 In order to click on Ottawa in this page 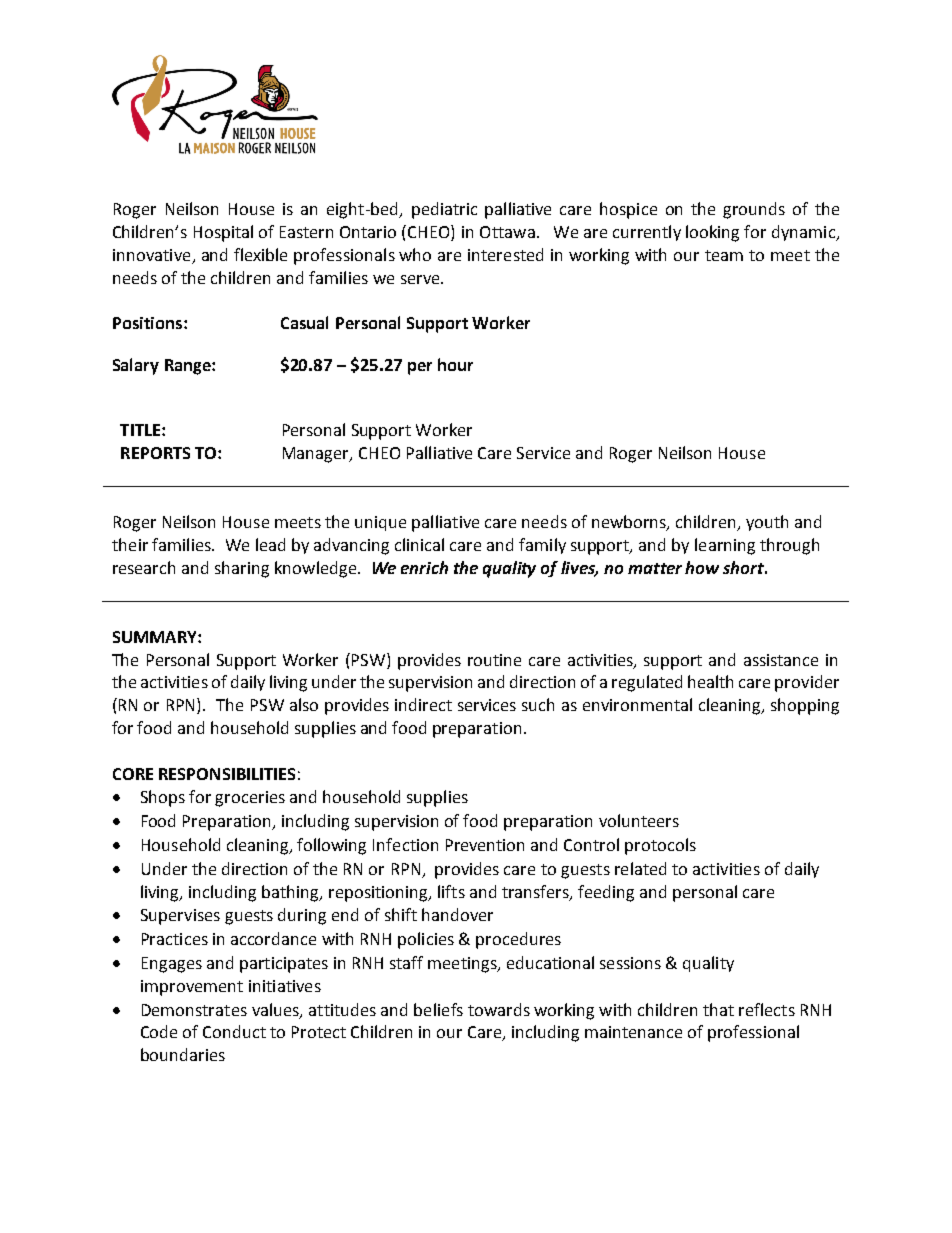, I will do `click(507, 232)`.
